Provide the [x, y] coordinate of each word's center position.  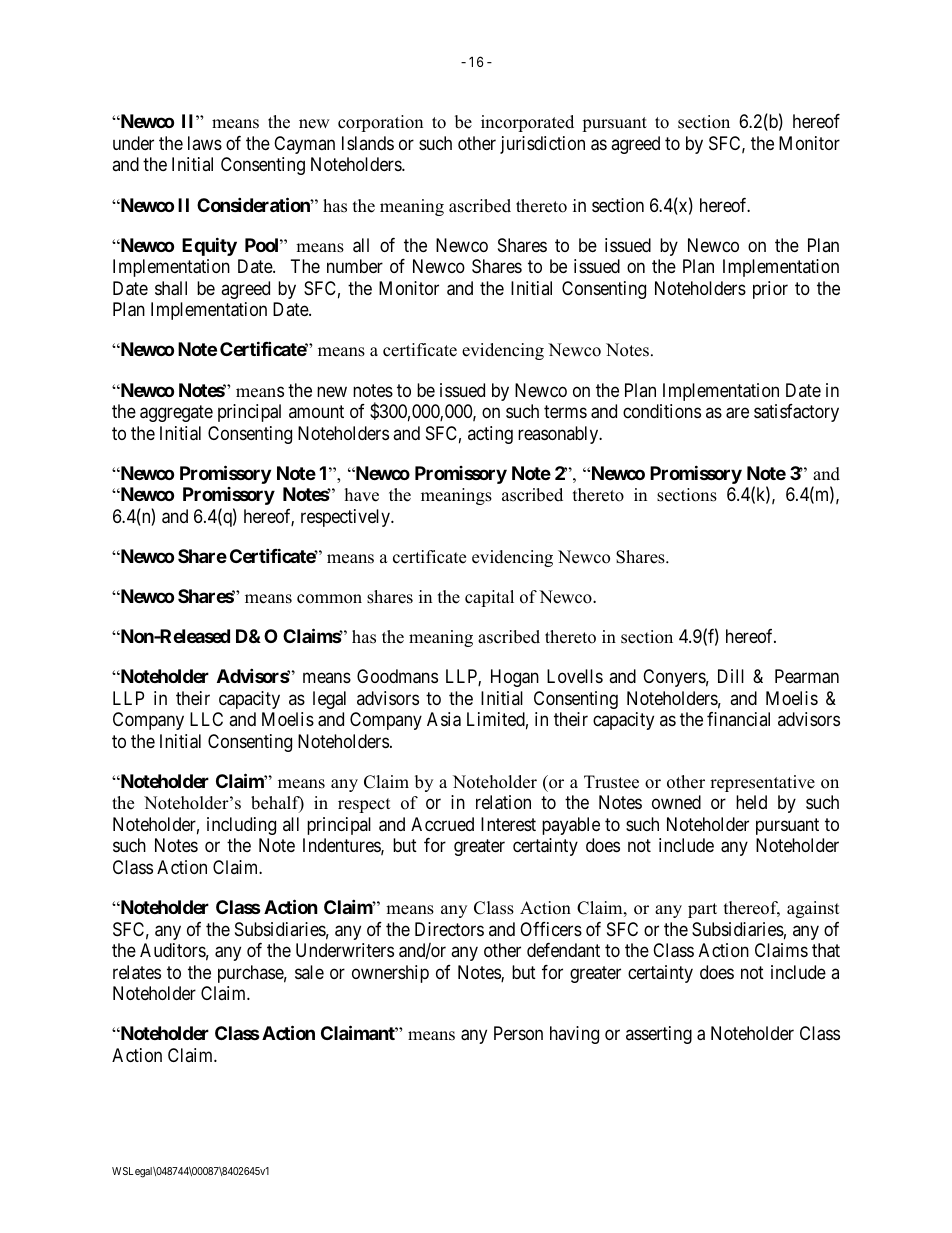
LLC [206, 719]
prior [770, 290]
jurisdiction [542, 145]
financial [738, 719]
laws [205, 143]
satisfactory [796, 413]
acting [490, 435]
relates [137, 972]
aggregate [176, 413]
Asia [444, 719]
